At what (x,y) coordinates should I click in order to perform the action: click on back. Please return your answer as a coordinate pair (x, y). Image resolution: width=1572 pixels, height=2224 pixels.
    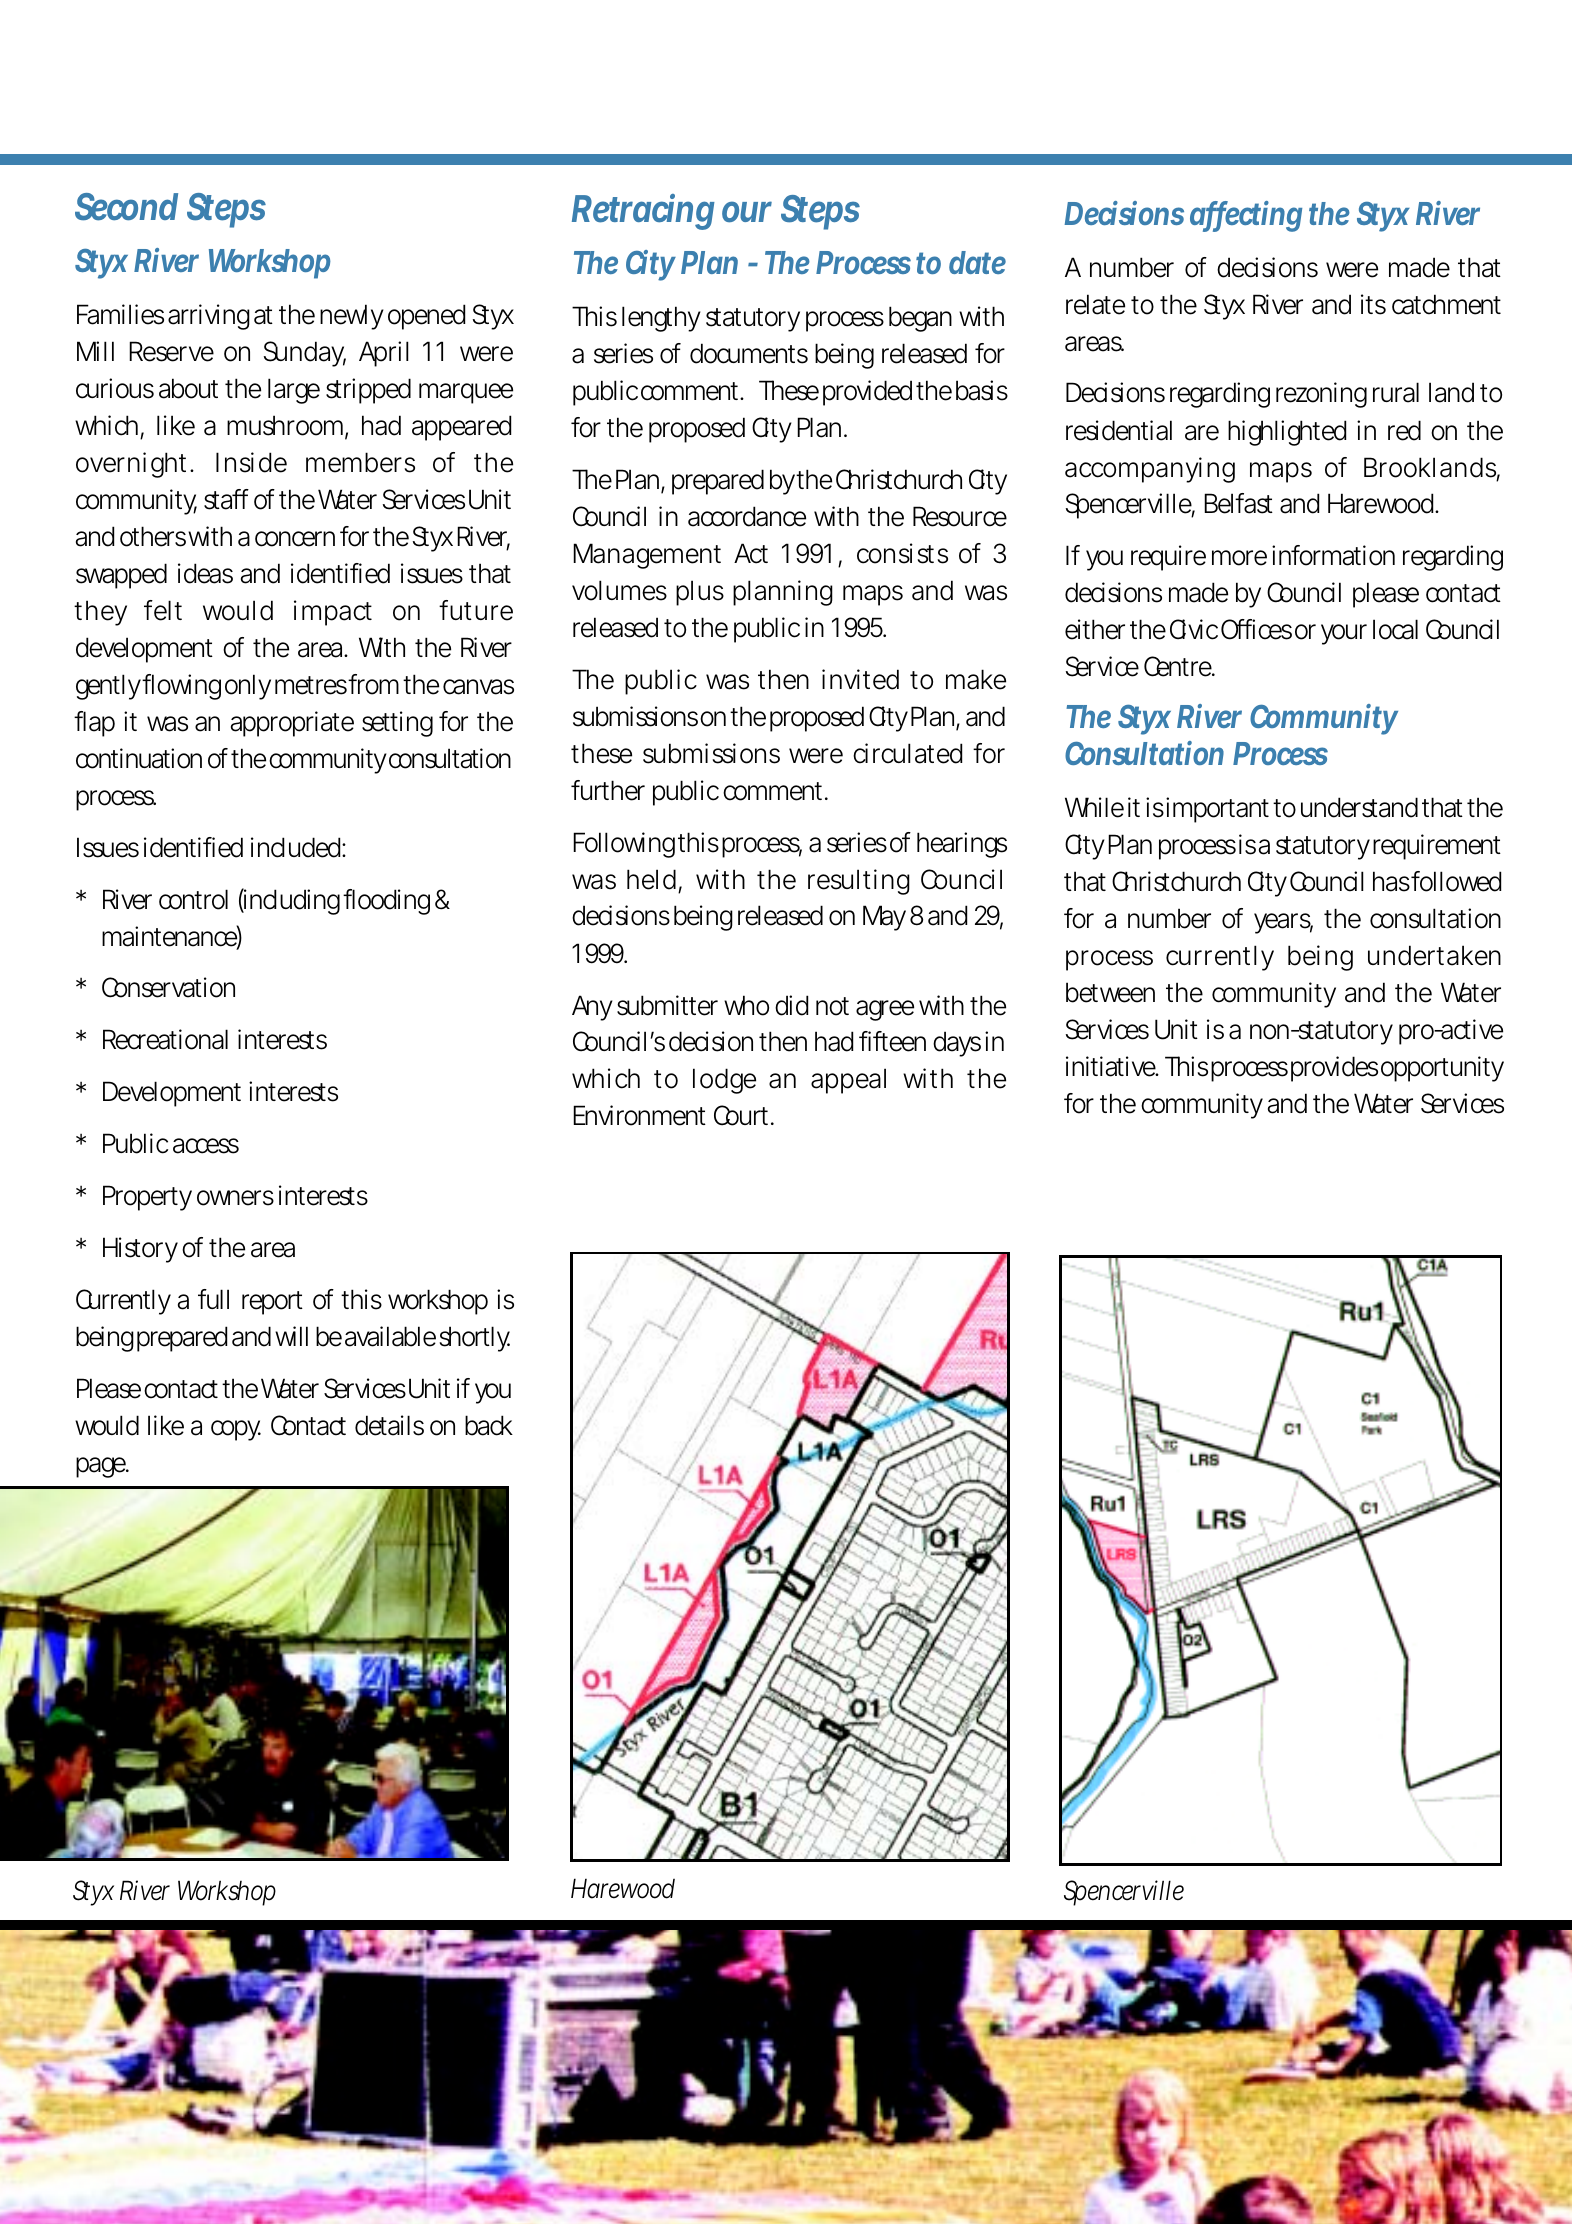
    Looking at the image, I should click on (489, 1425).
